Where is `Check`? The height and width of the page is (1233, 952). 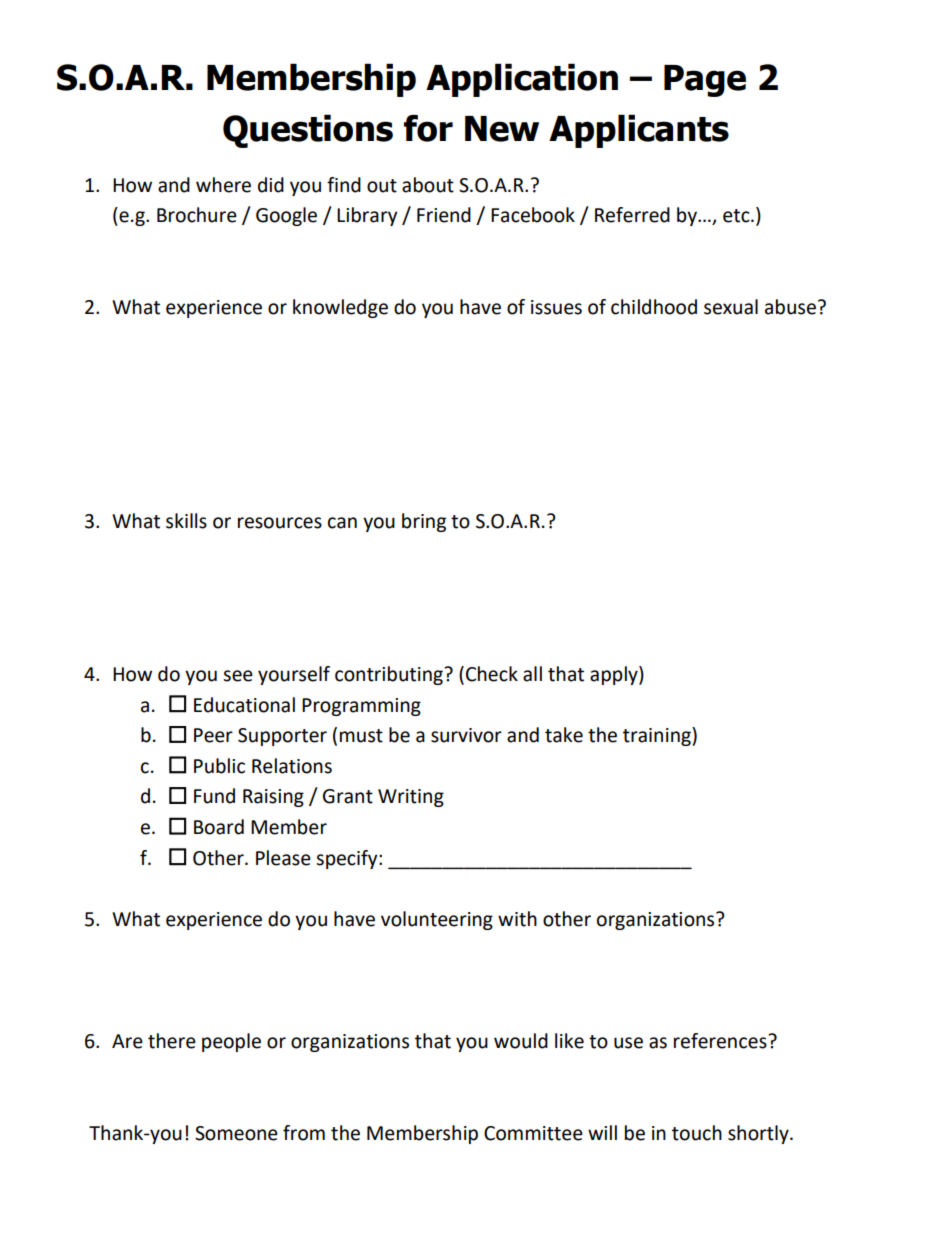 Check is located at coordinates (492, 674).
